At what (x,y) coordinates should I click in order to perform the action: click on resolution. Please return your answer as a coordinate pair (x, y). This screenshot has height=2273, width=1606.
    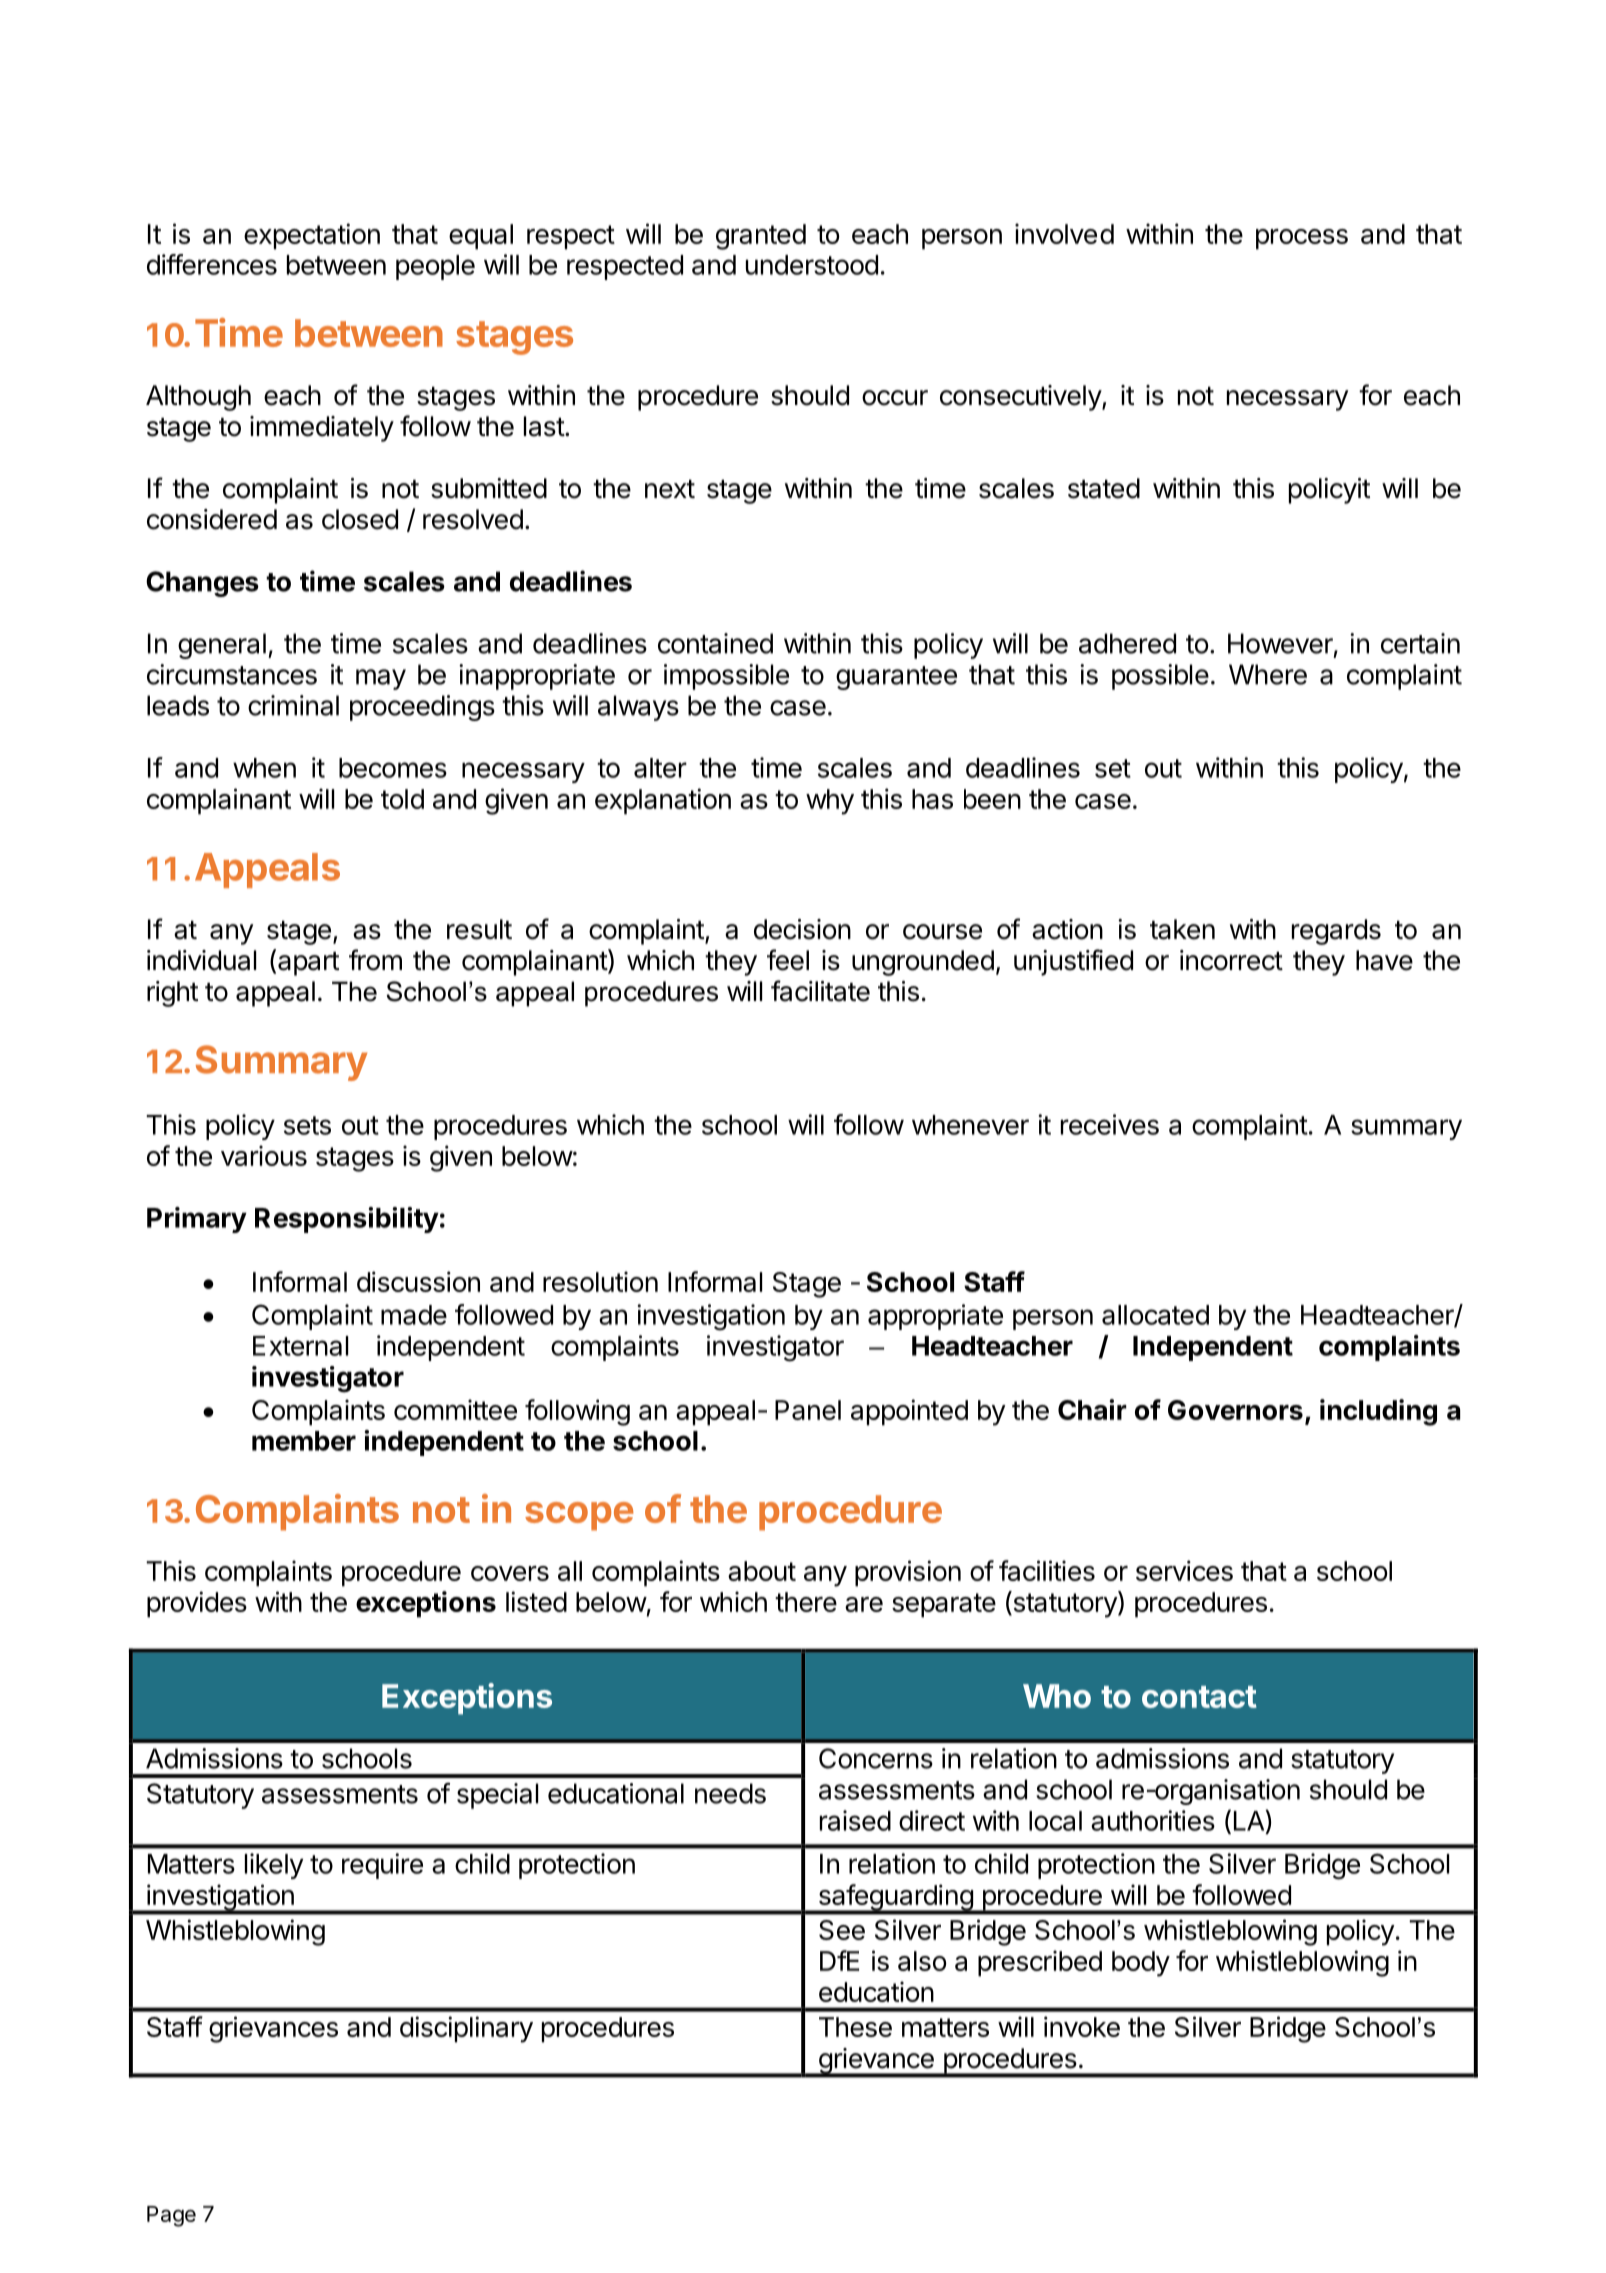
    Looking at the image, I should click on (600, 1281).
